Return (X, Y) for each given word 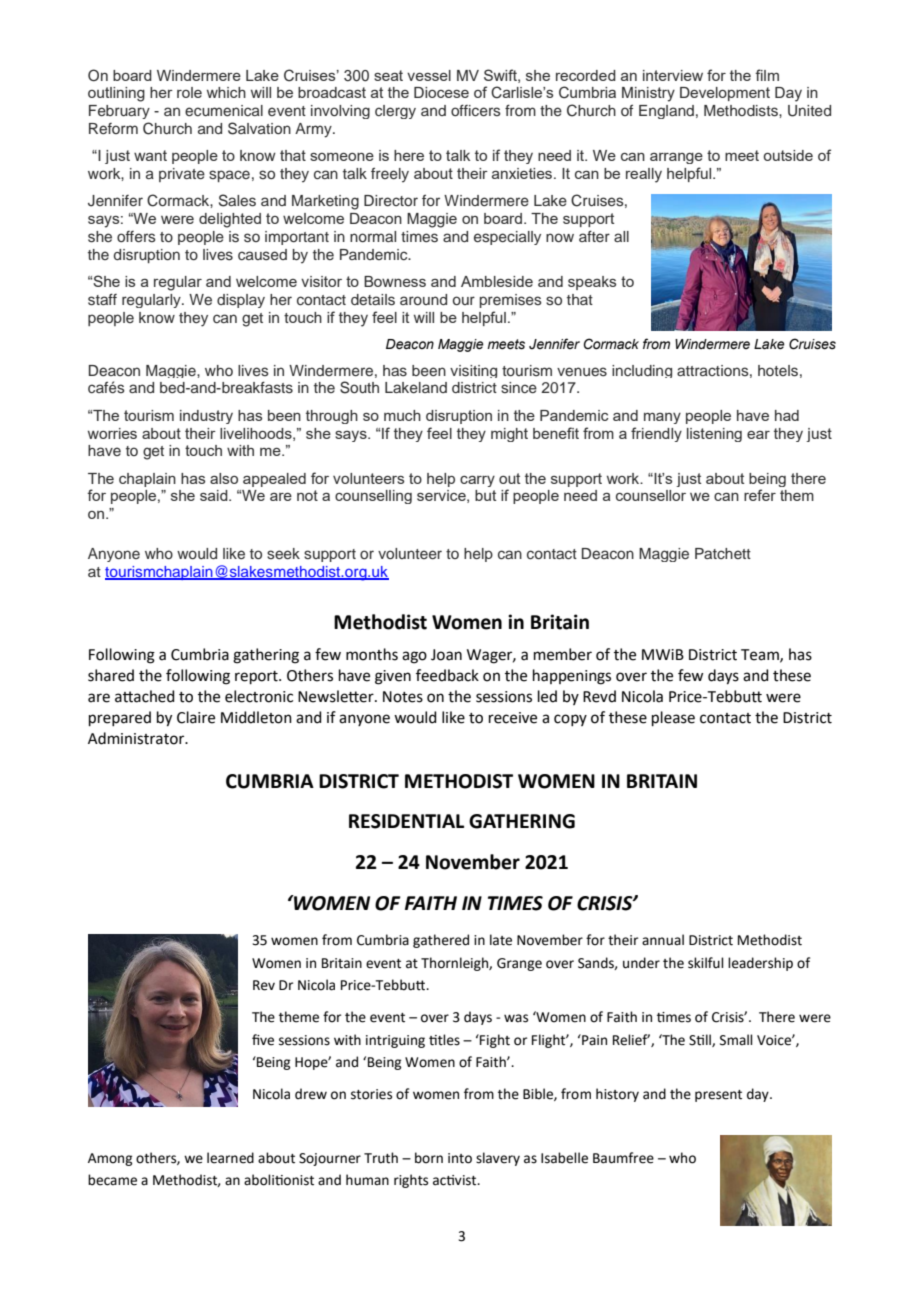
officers (476, 110)
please (673, 718)
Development (725, 94)
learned (230, 1158)
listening (714, 435)
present (718, 1096)
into (460, 1158)
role (189, 92)
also (224, 478)
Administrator (137, 738)
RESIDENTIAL (406, 821)
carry (477, 481)
